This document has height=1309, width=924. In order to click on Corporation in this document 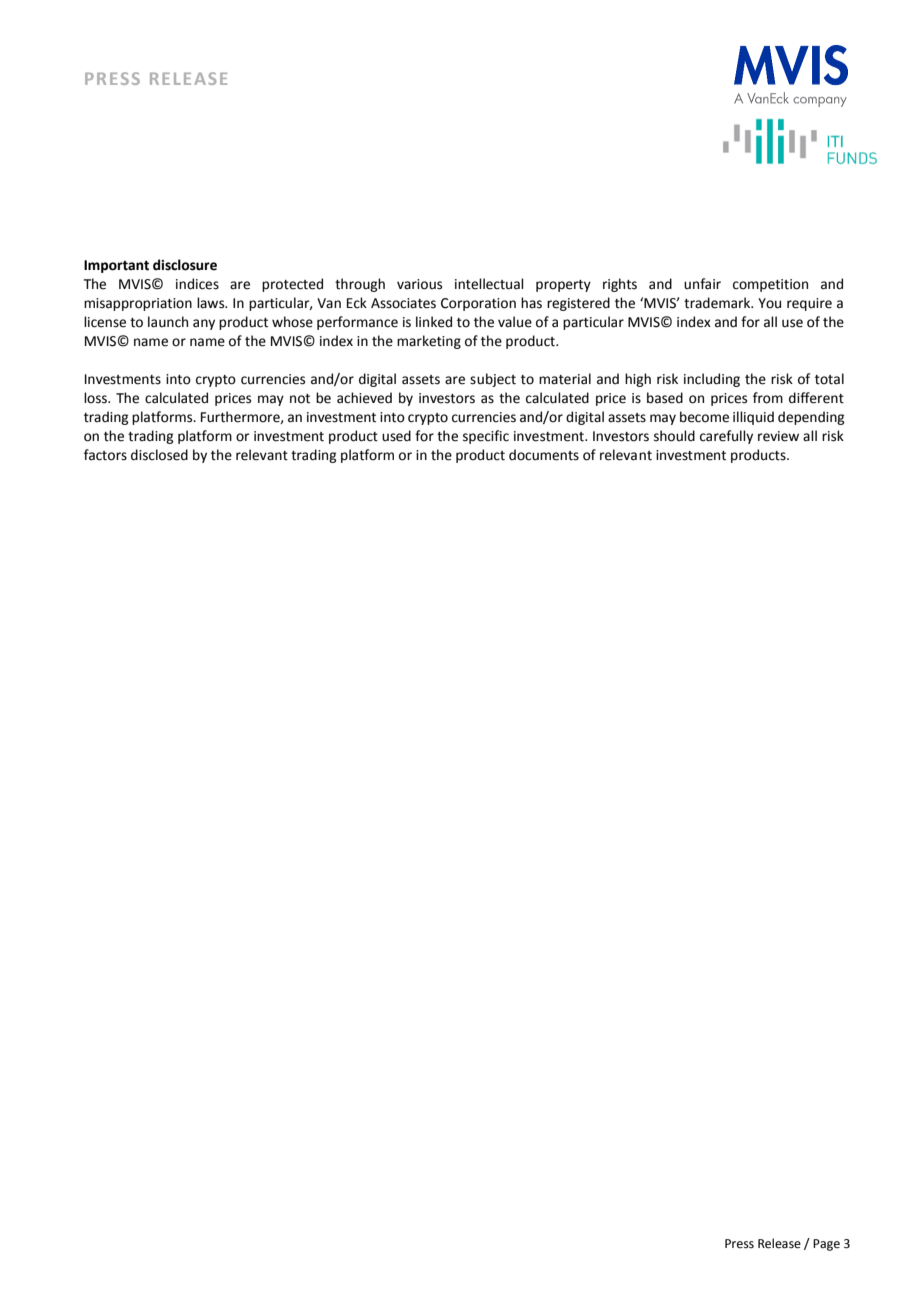, I will do `click(478, 304)`.
